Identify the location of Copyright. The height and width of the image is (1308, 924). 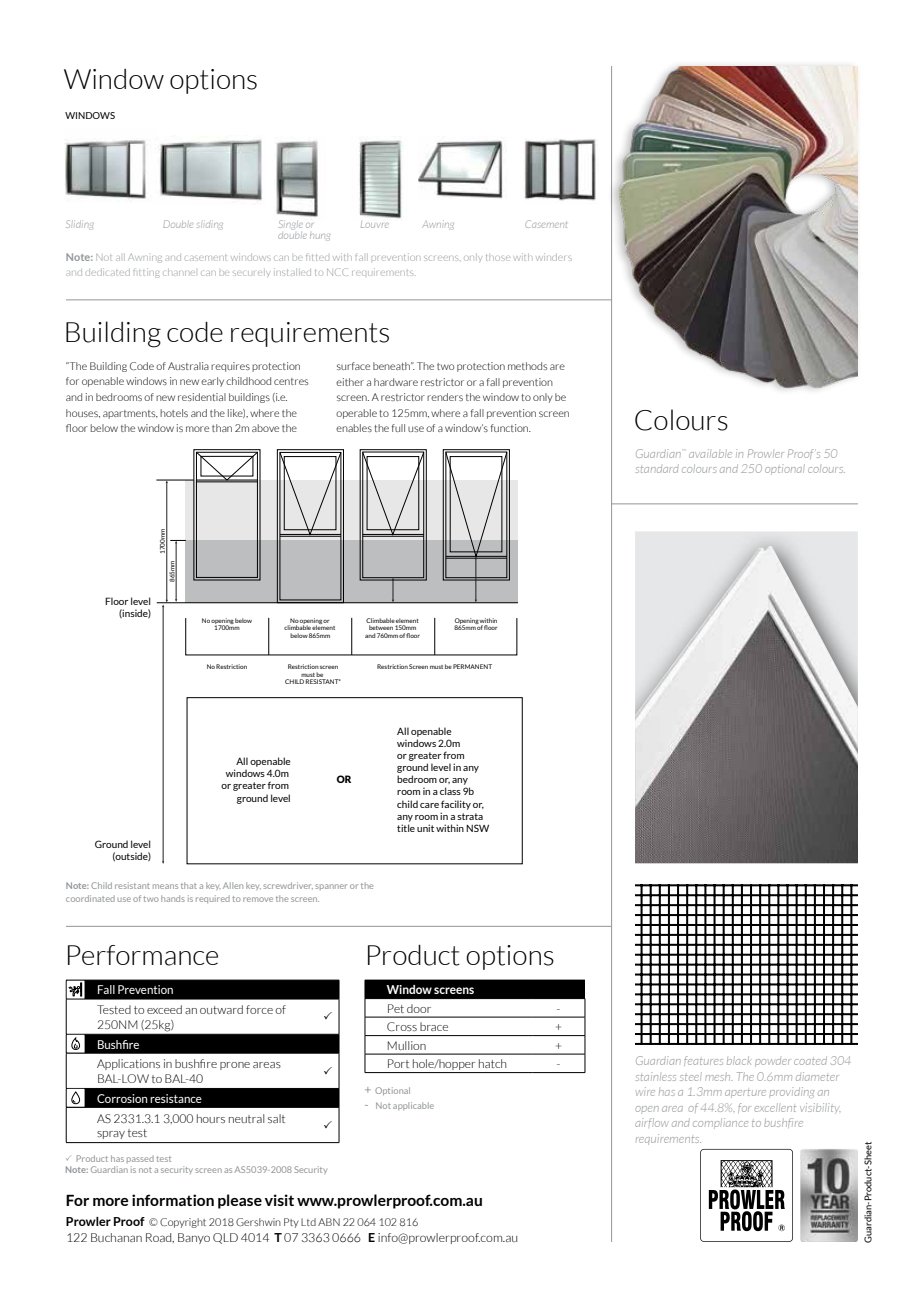
(183, 1223).
